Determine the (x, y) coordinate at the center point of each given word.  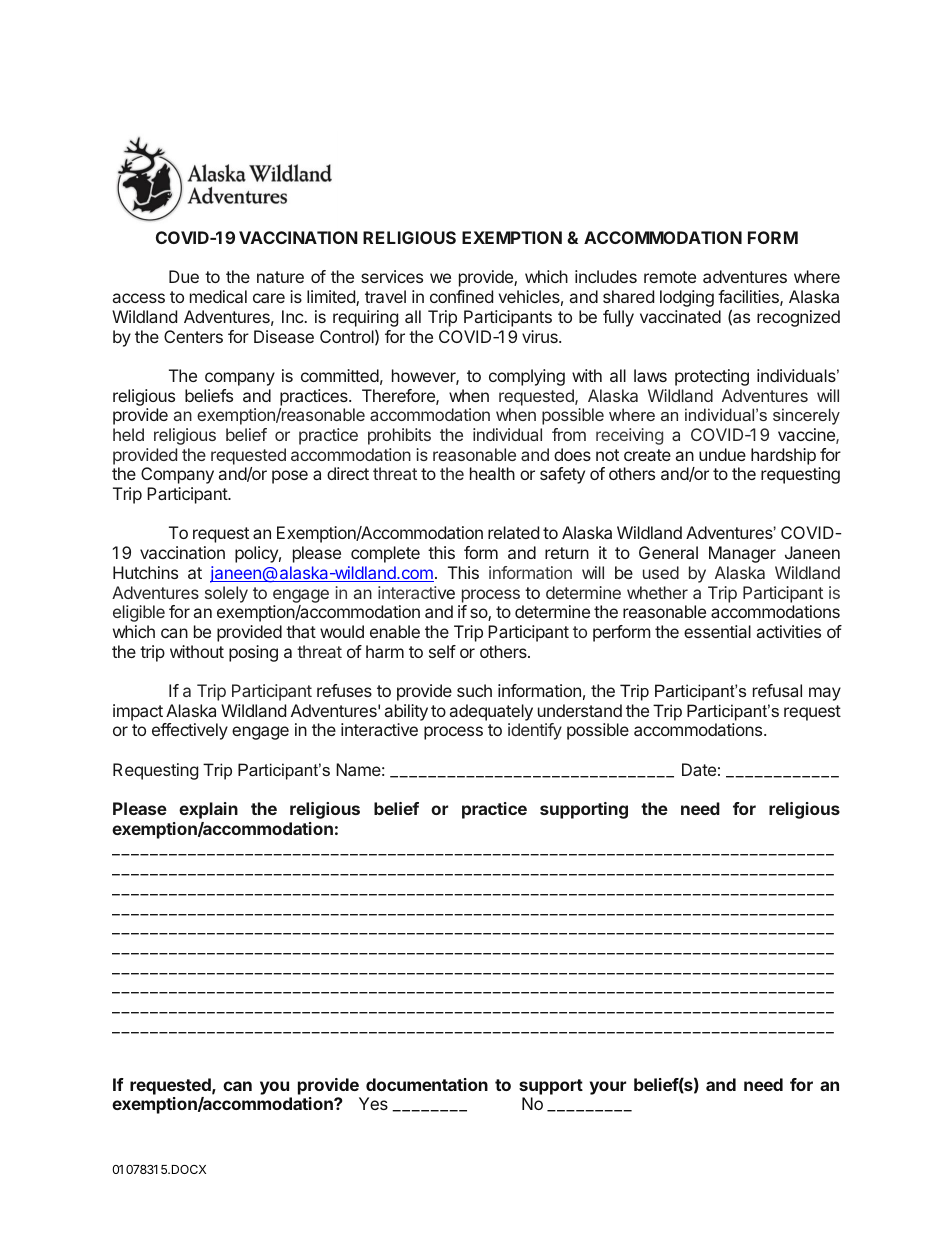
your (608, 1088)
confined (461, 296)
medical (218, 296)
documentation (427, 1084)
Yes (373, 1103)
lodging (687, 298)
